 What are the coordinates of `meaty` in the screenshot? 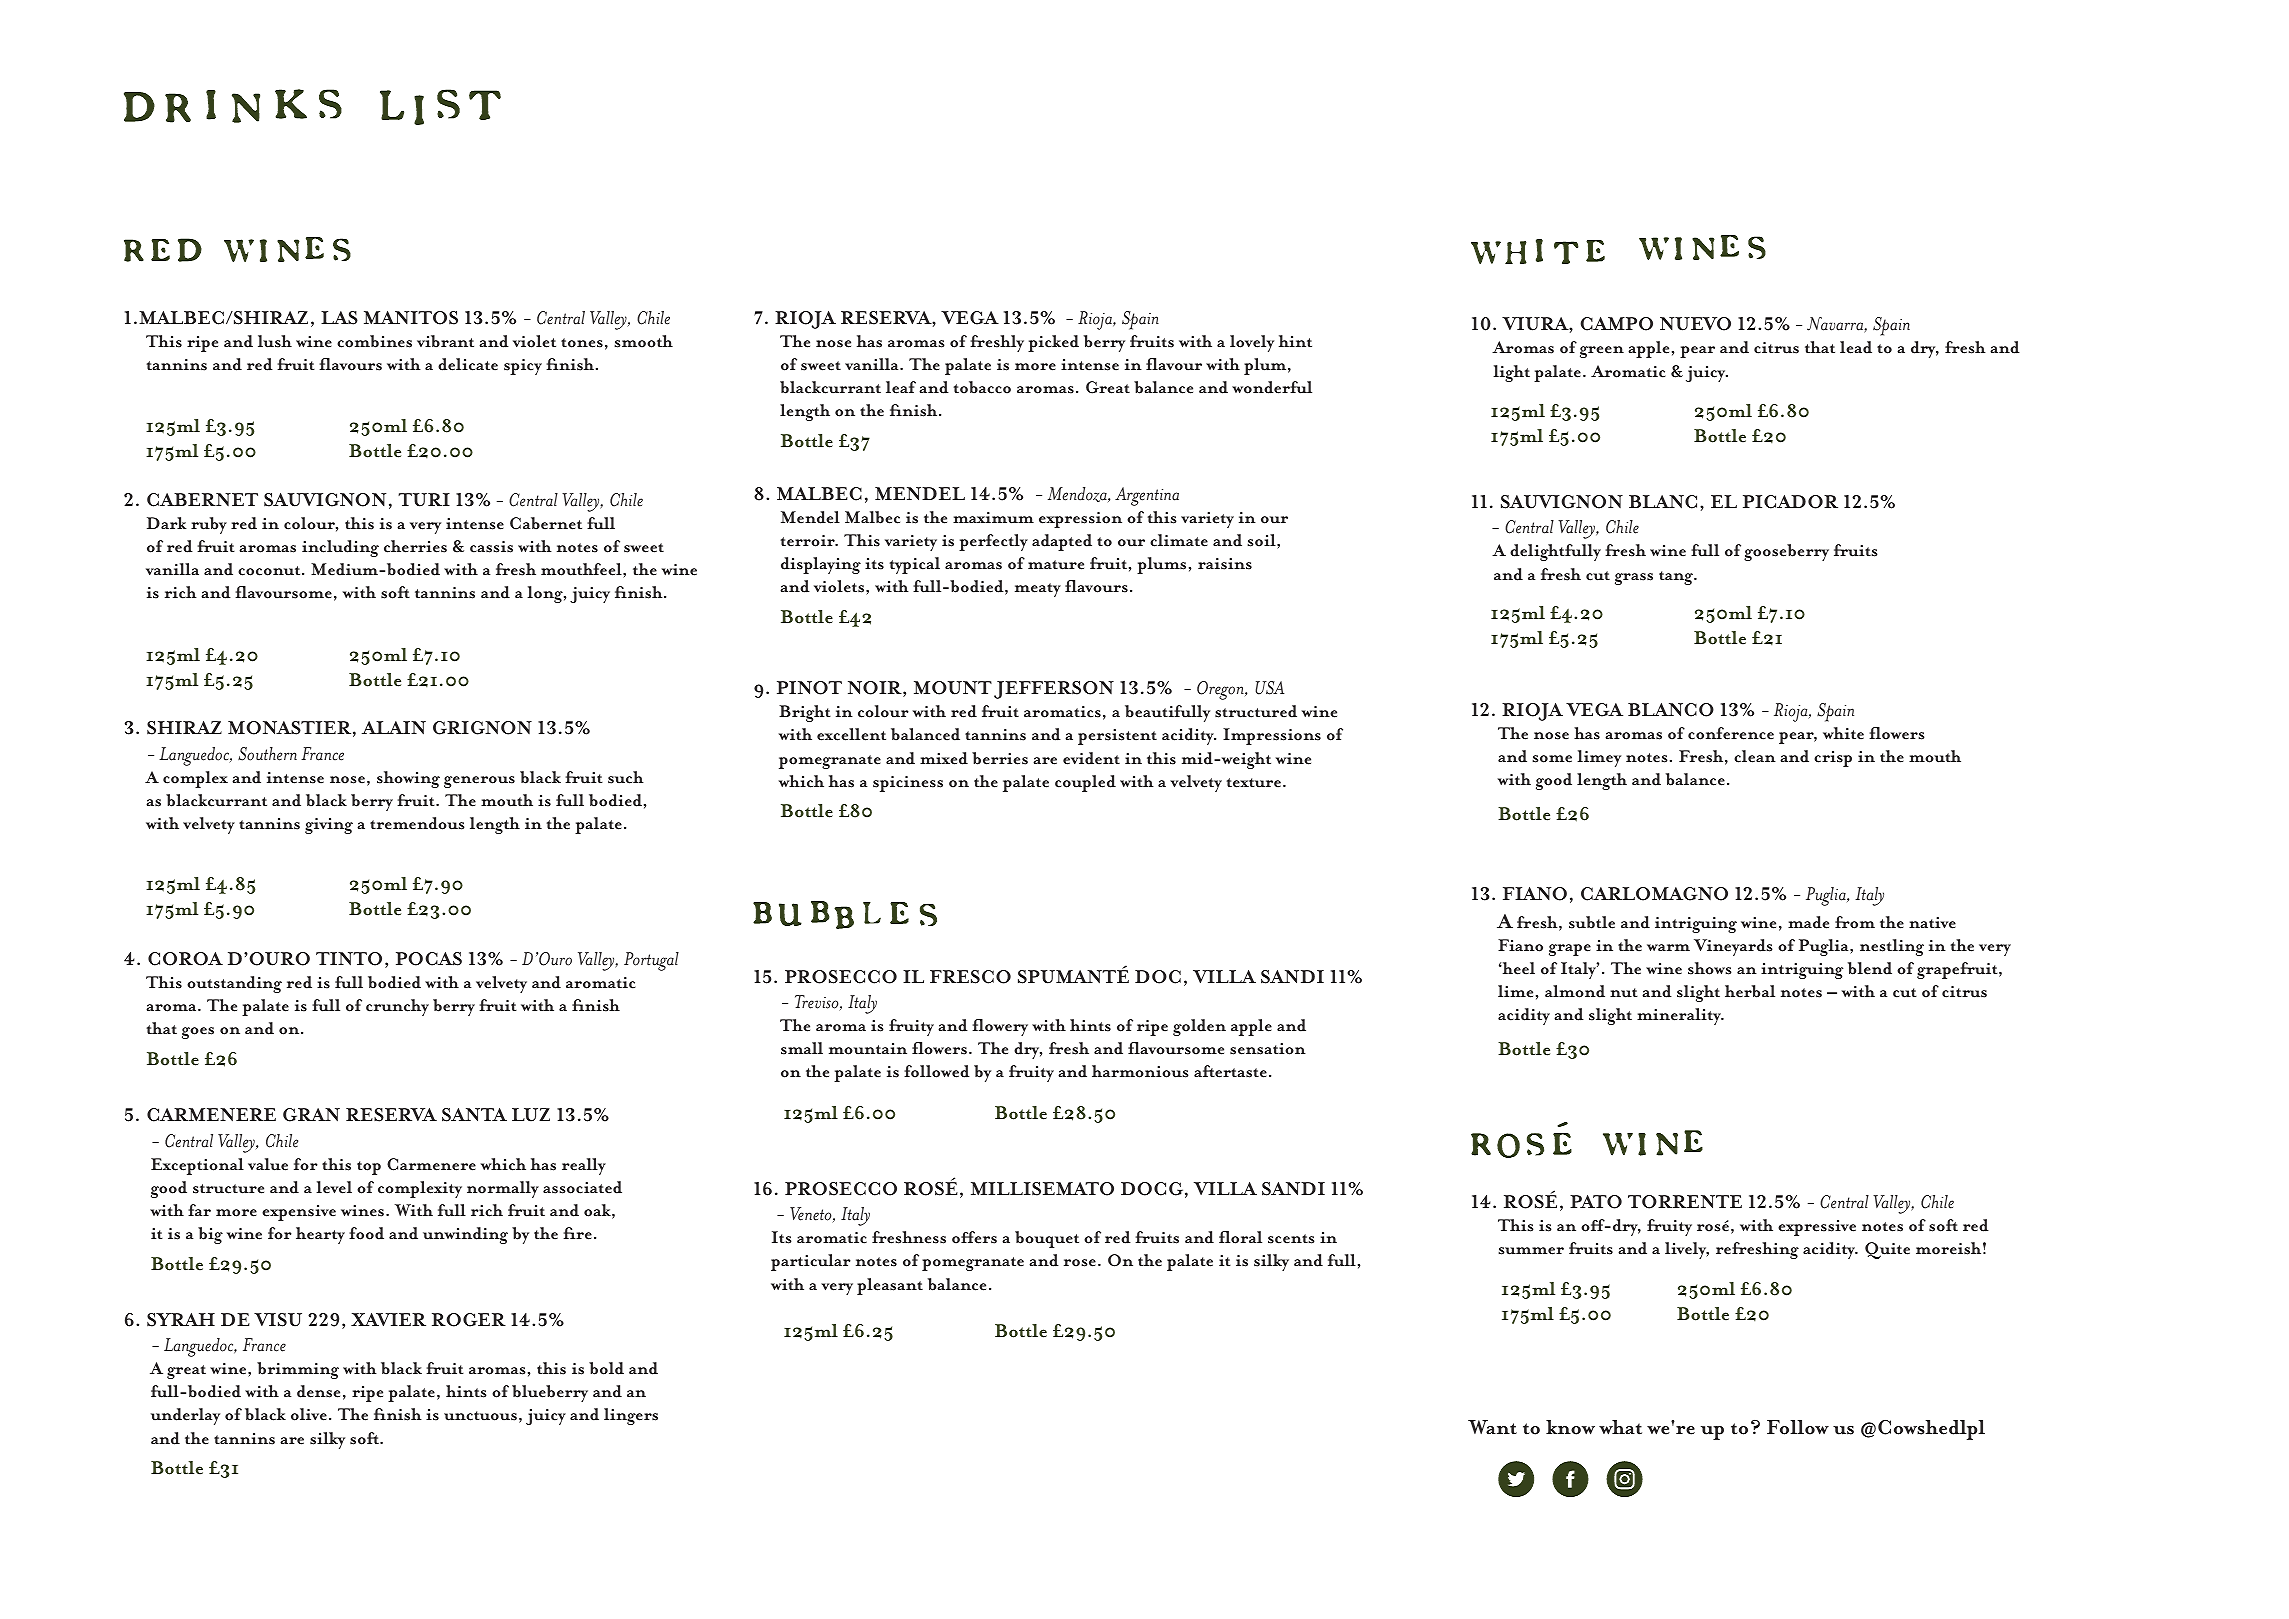 It's located at (1038, 590).
